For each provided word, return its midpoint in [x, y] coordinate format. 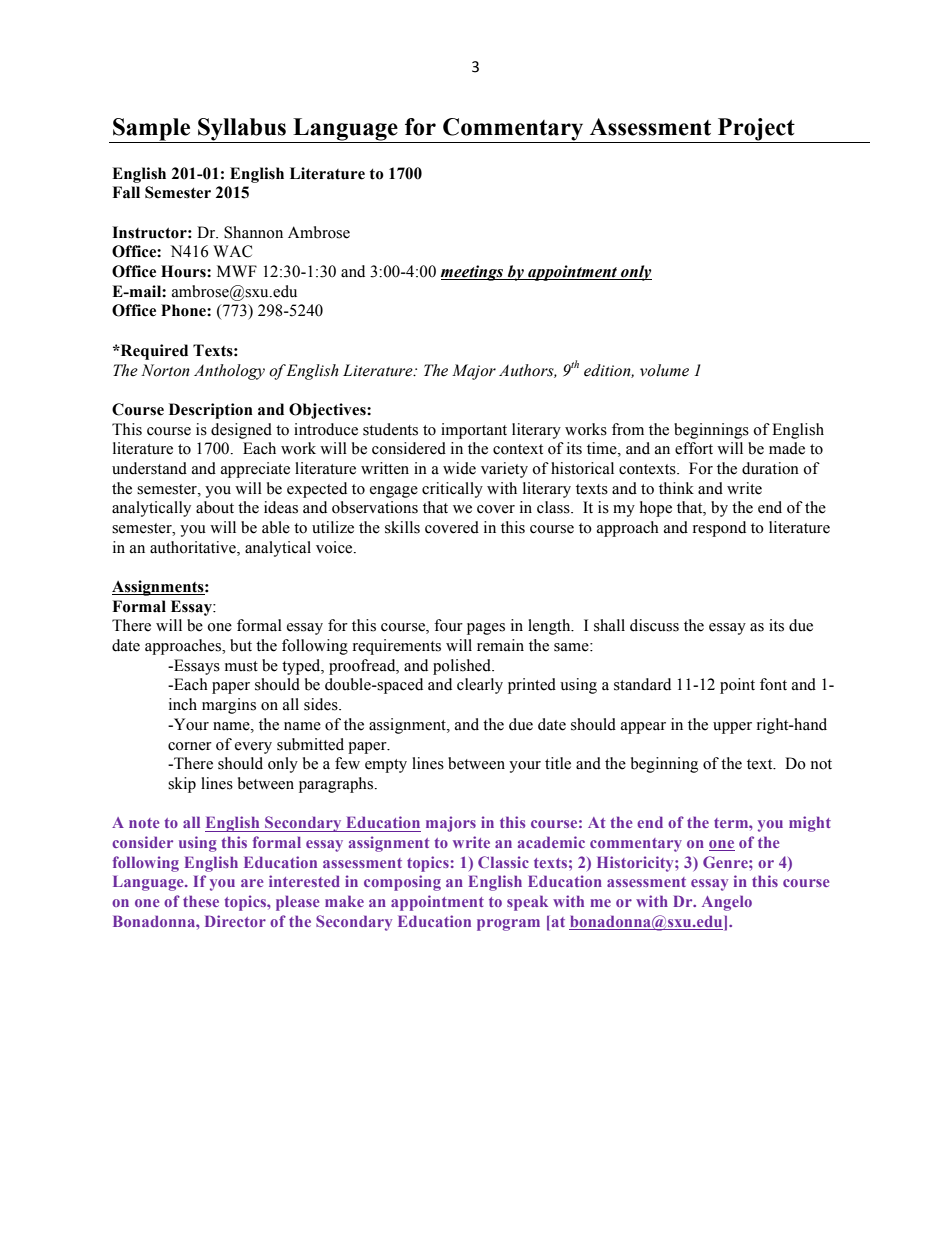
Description [211, 411]
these [201, 901]
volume [664, 370]
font [773, 684]
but [241, 645]
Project [756, 130]
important [474, 431]
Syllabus [242, 130]
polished [463, 667]
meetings [473, 273]
